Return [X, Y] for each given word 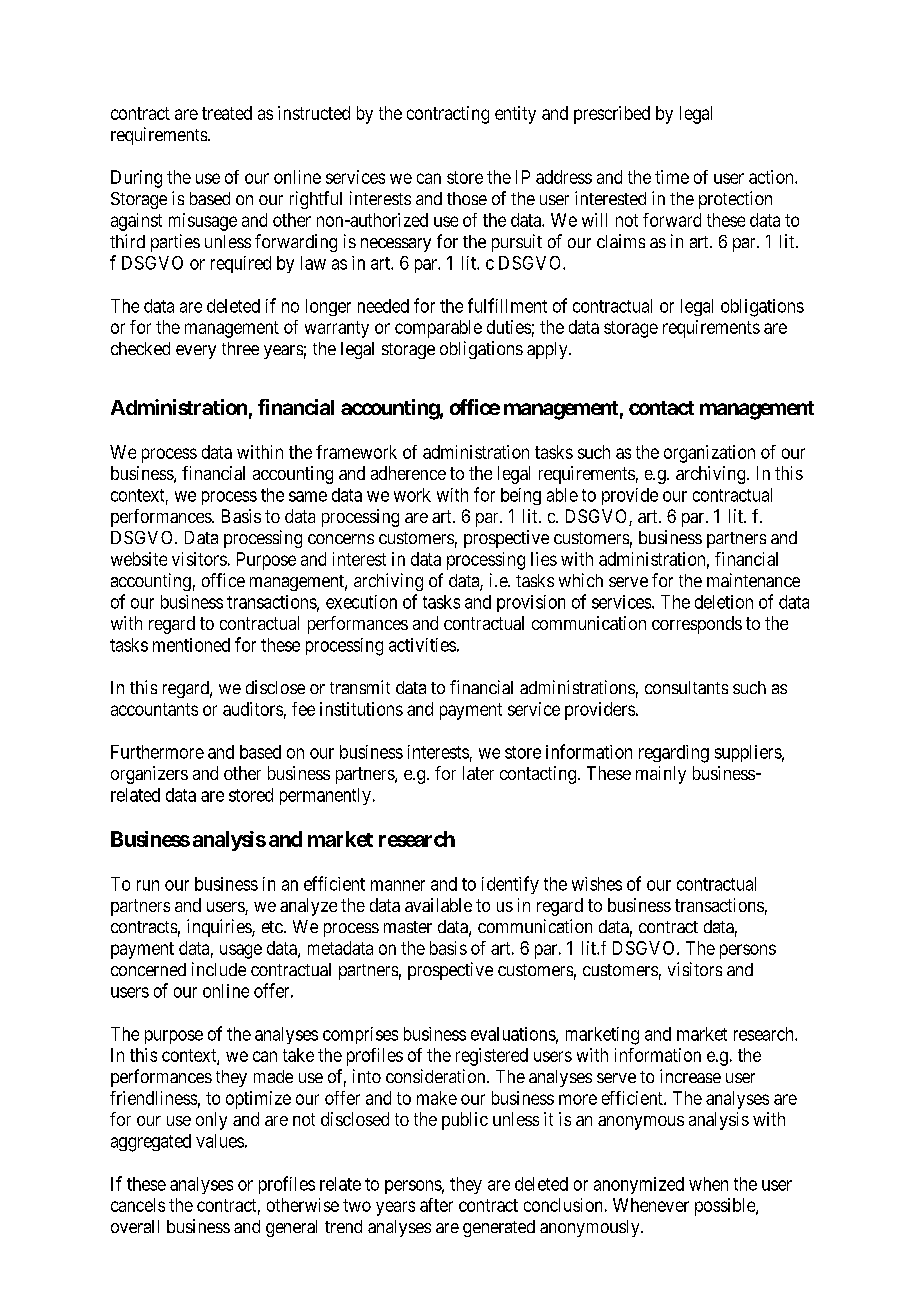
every [196, 352]
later [478, 773]
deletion [724, 602]
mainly [661, 775]
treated [227, 113]
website [139, 559]
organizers [149, 775]
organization [709, 454]
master [408, 927]
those [467, 198]
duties [509, 327]
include [219, 969]
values [220, 1141]
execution [361, 602]
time [672, 177]
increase [690, 1076]
